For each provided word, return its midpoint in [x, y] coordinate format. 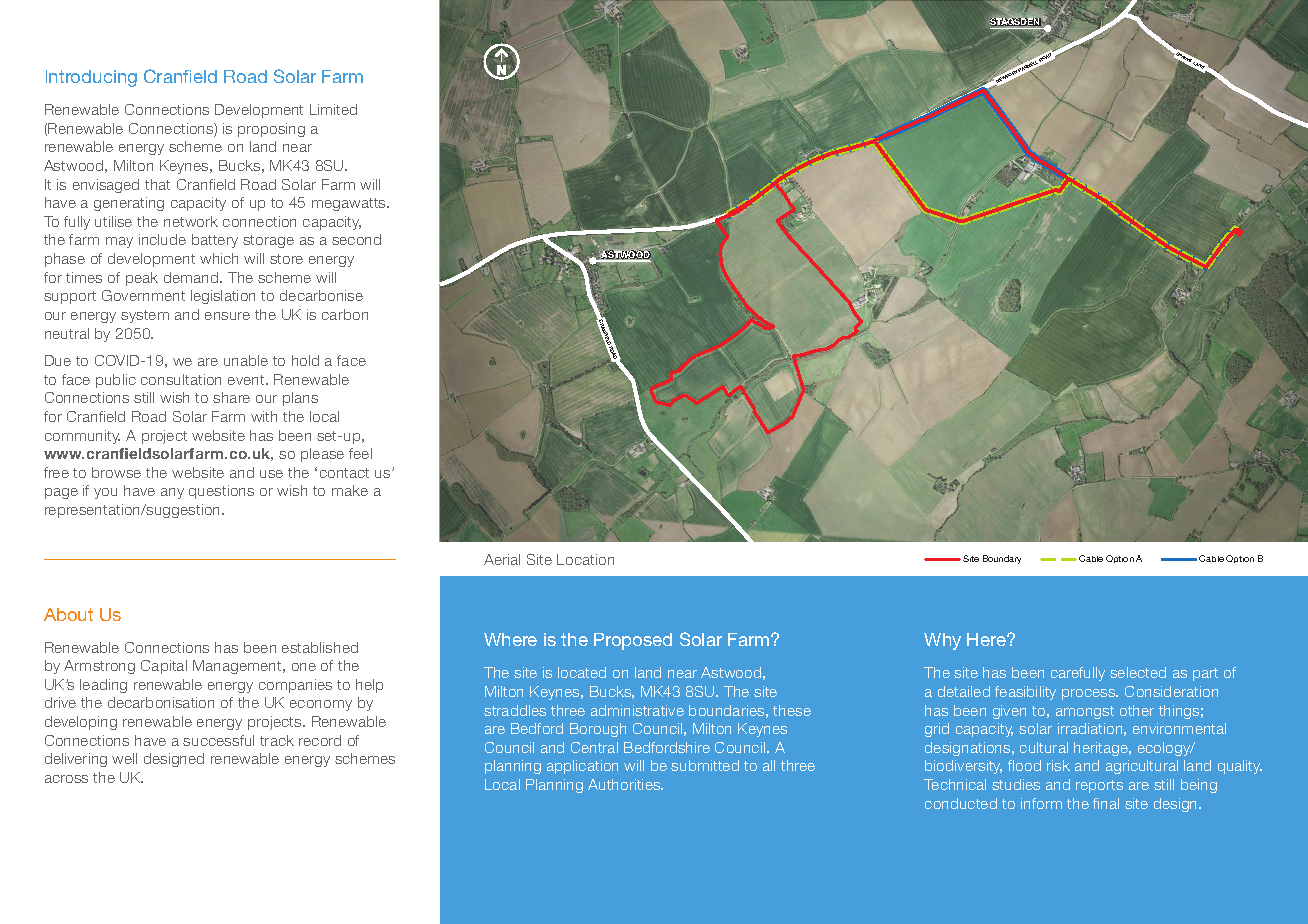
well [124, 758]
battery [215, 241]
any [172, 493]
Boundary [1002, 559]
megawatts [350, 204]
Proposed [633, 641]
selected [1138, 672]
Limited [333, 109]
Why [942, 641]
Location [585, 559]
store [286, 259]
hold [305, 360]
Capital [164, 667]
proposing [271, 130]
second [356, 239]
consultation [181, 379]
